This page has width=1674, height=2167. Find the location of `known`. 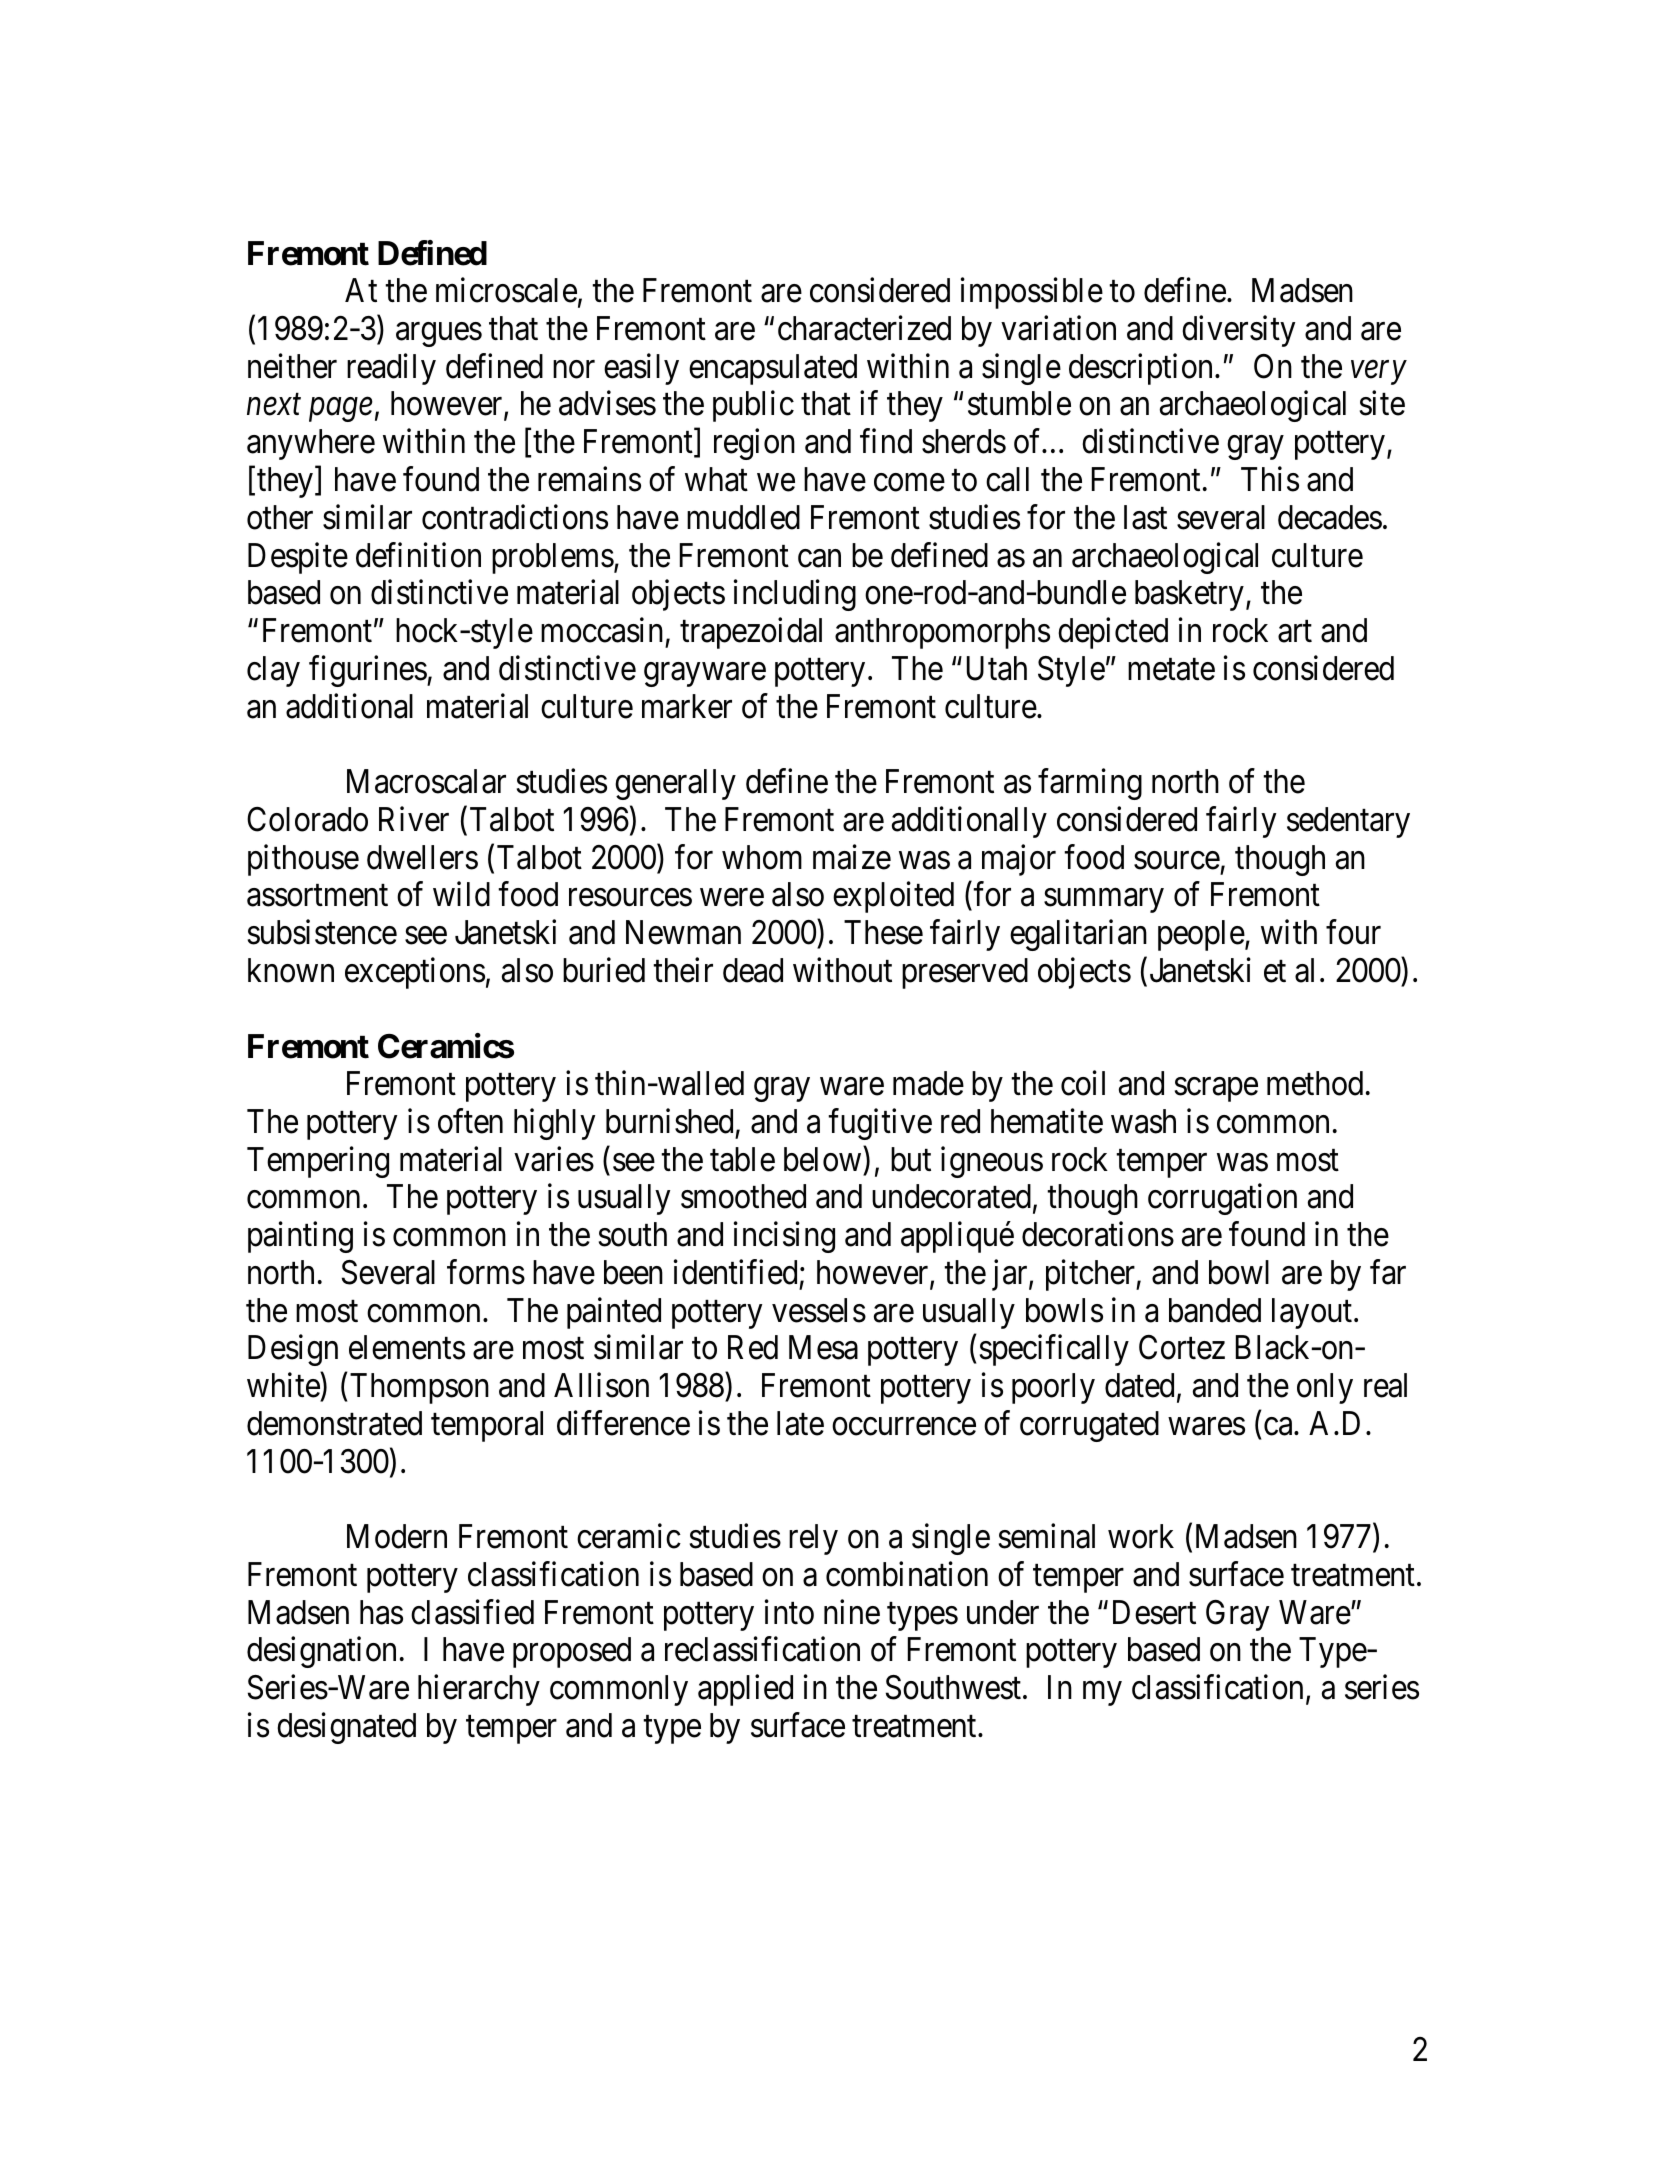

known is located at coordinates (291, 970).
